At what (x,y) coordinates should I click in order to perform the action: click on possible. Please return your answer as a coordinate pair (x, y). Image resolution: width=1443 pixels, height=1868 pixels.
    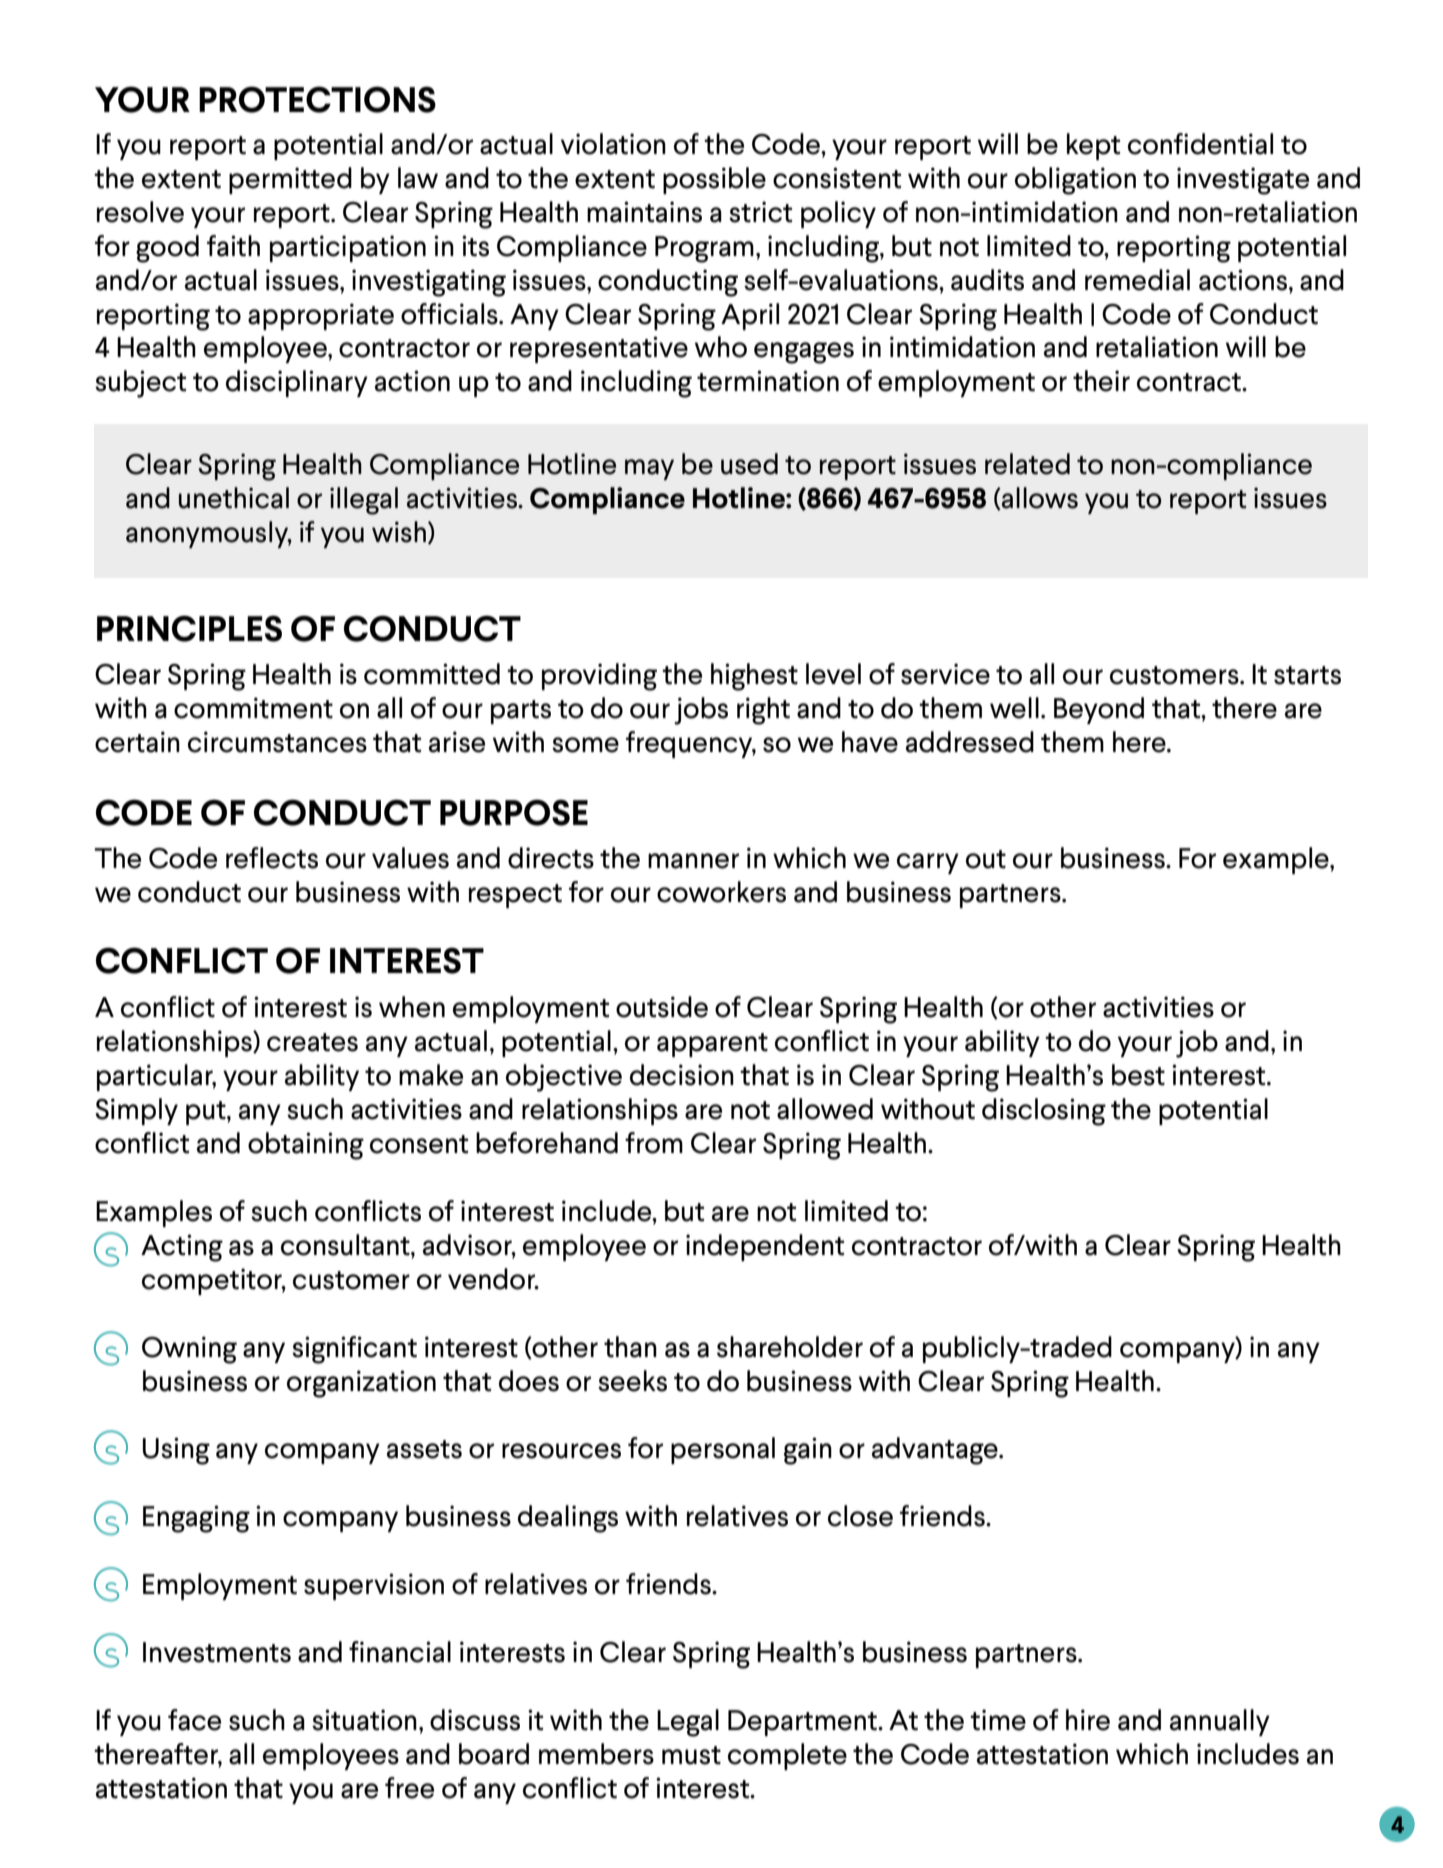
    Looking at the image, I should click on (714, 180).
